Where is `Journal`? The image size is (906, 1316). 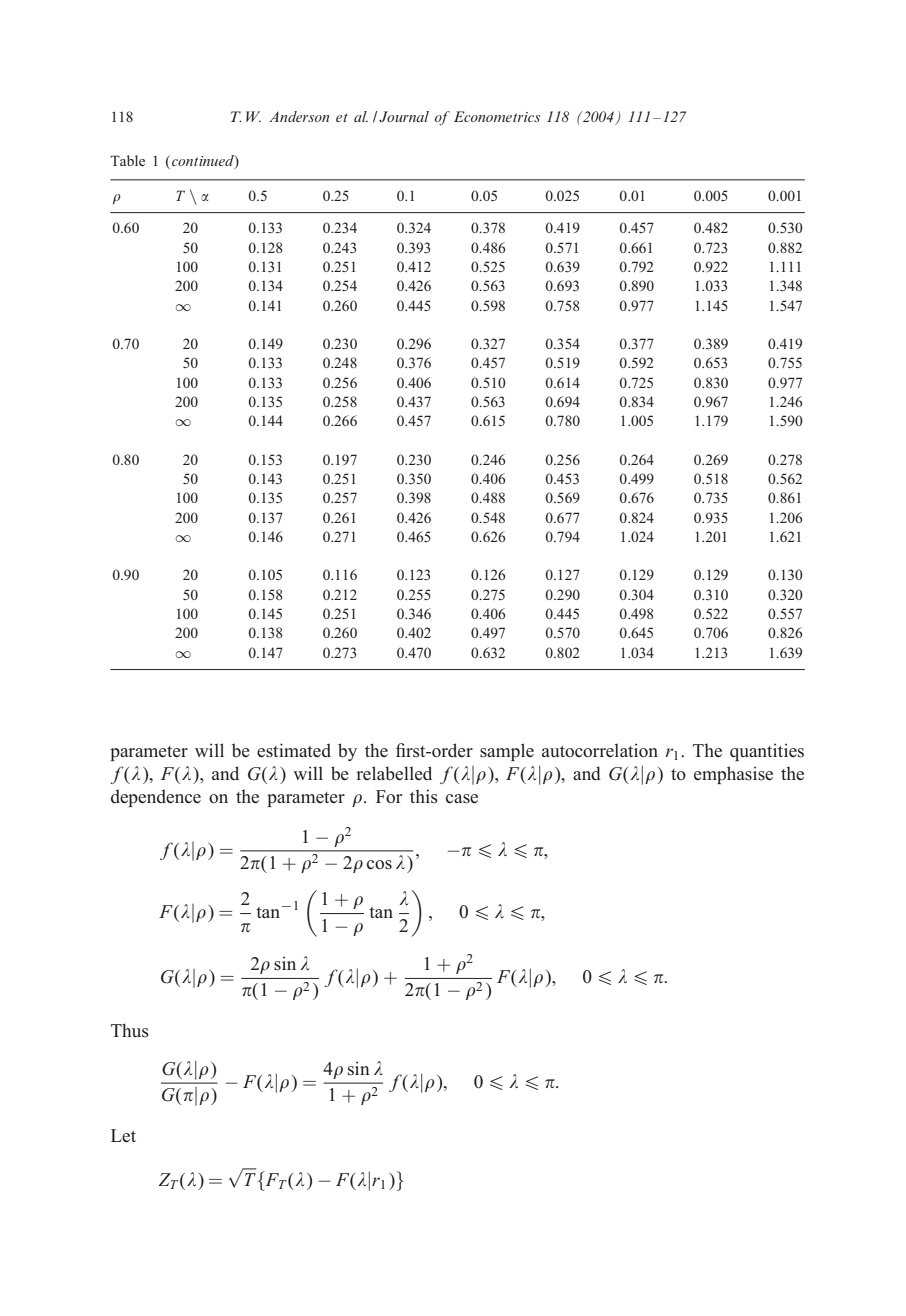 Journal is located at coordinates (404, 116).
